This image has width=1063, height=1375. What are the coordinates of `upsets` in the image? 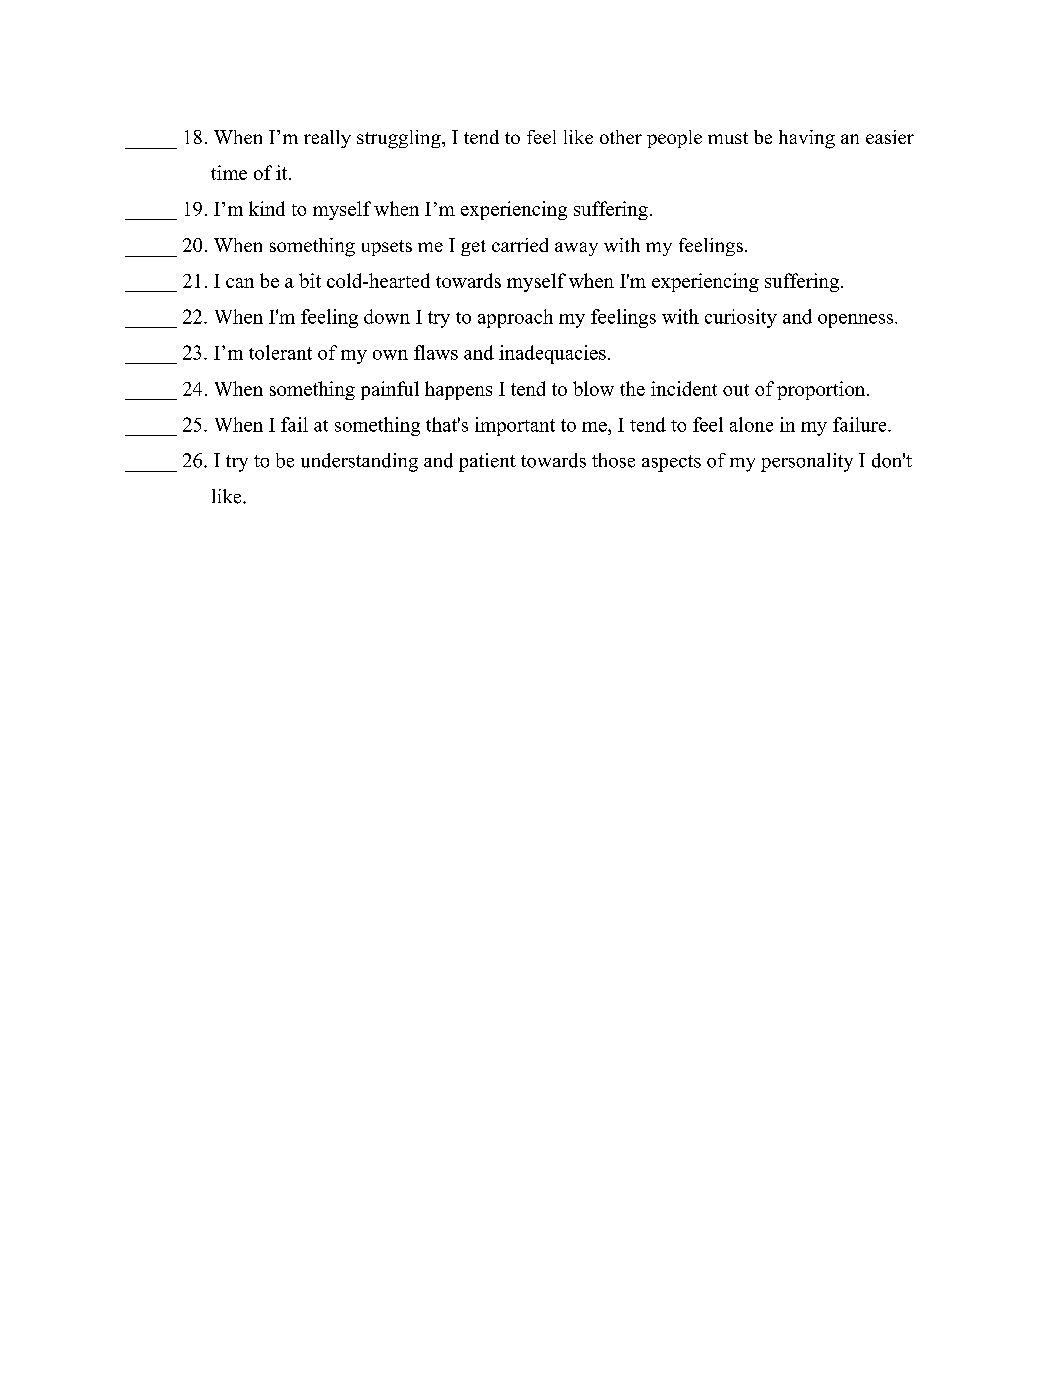 It's located at (387, 248).
